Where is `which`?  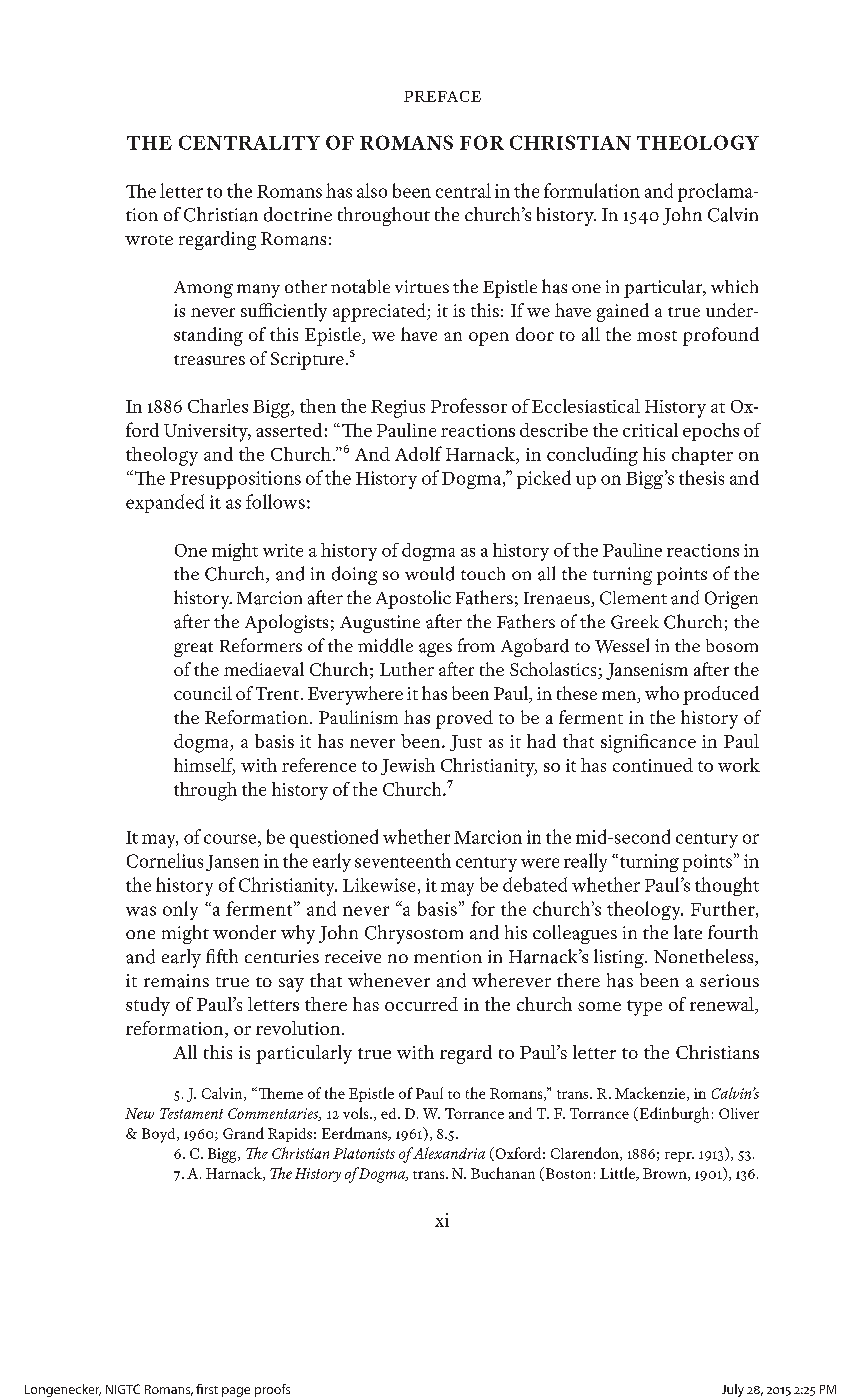
which is located at coordinates (734, 286).
